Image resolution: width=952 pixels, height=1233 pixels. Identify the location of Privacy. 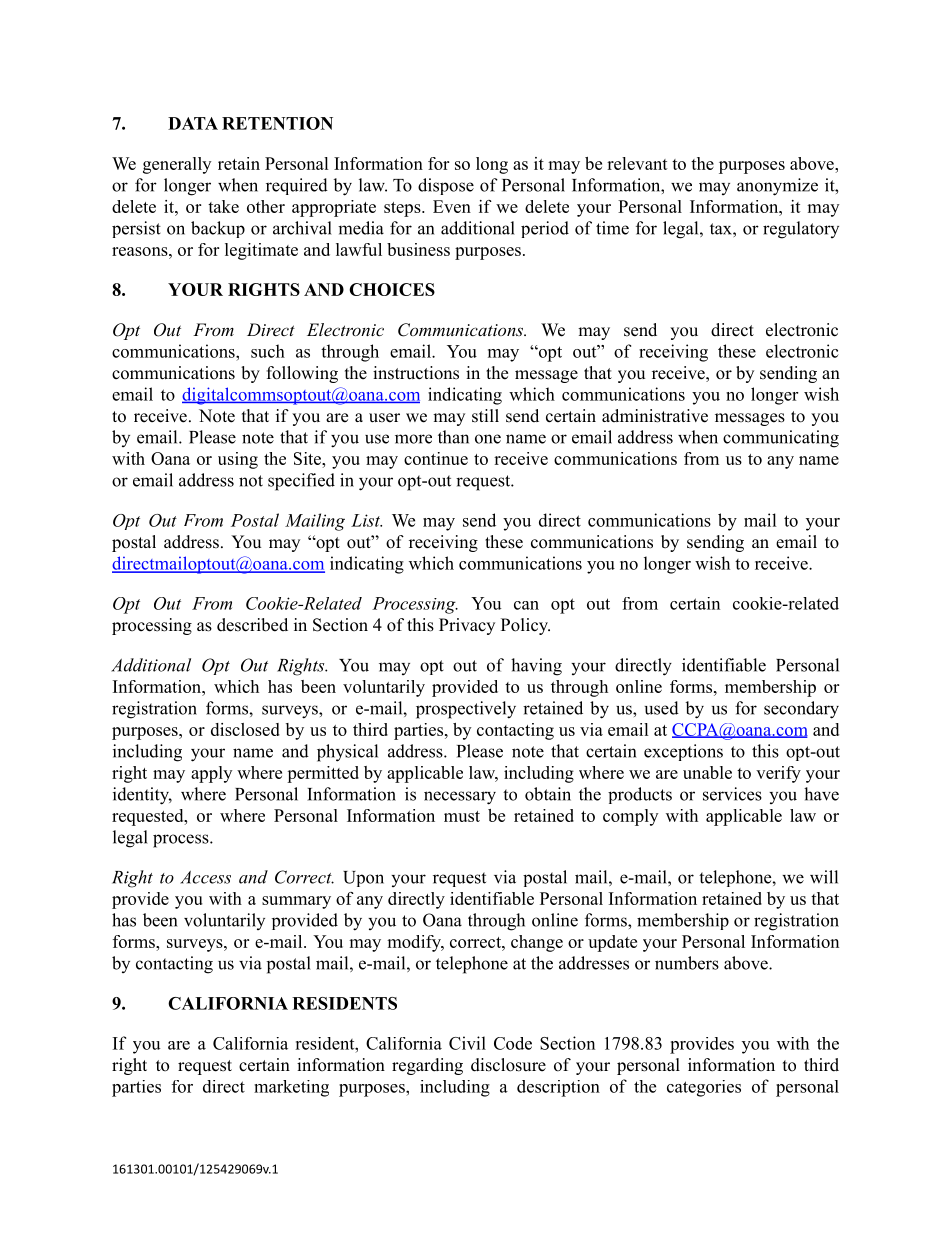
(467, 626).
